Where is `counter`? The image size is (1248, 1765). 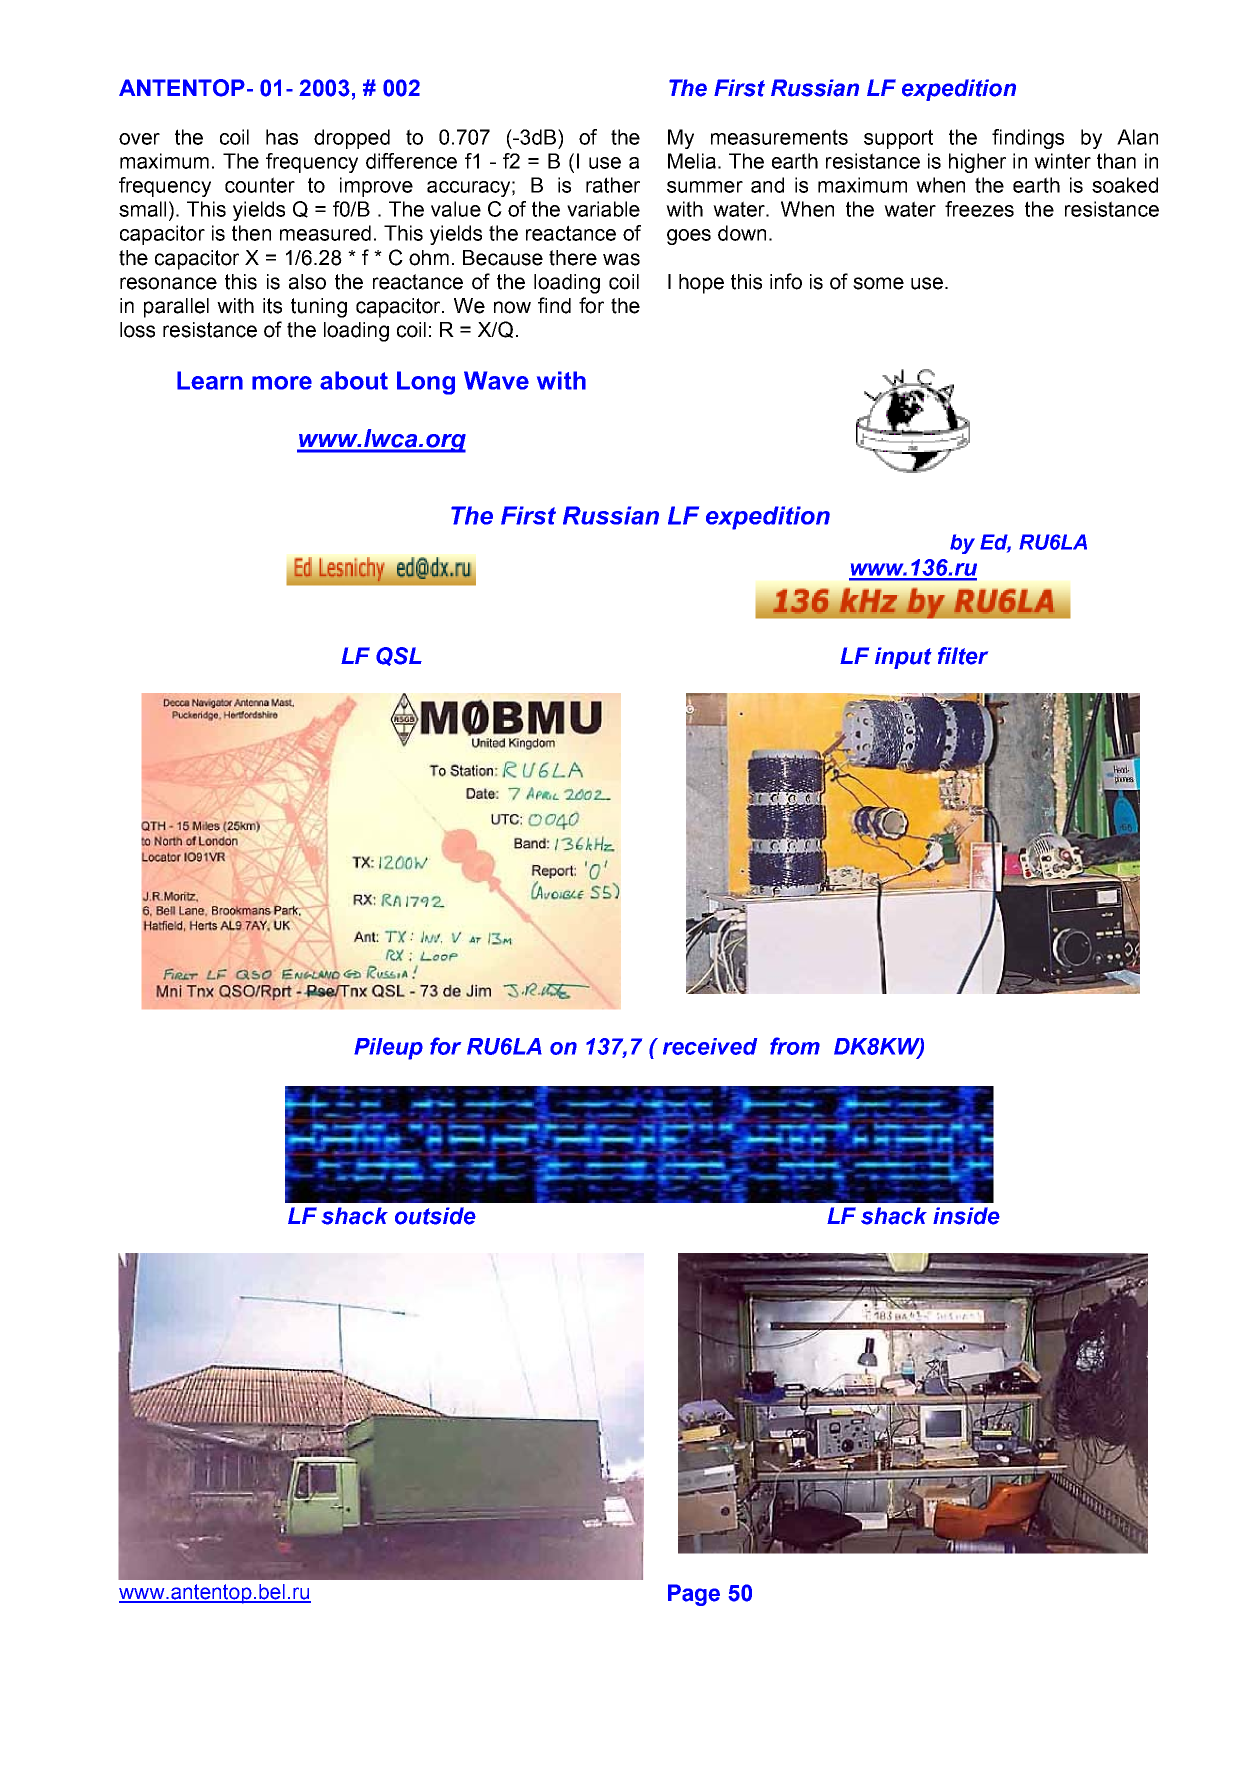
counter is located at coordinates (260, 185).
